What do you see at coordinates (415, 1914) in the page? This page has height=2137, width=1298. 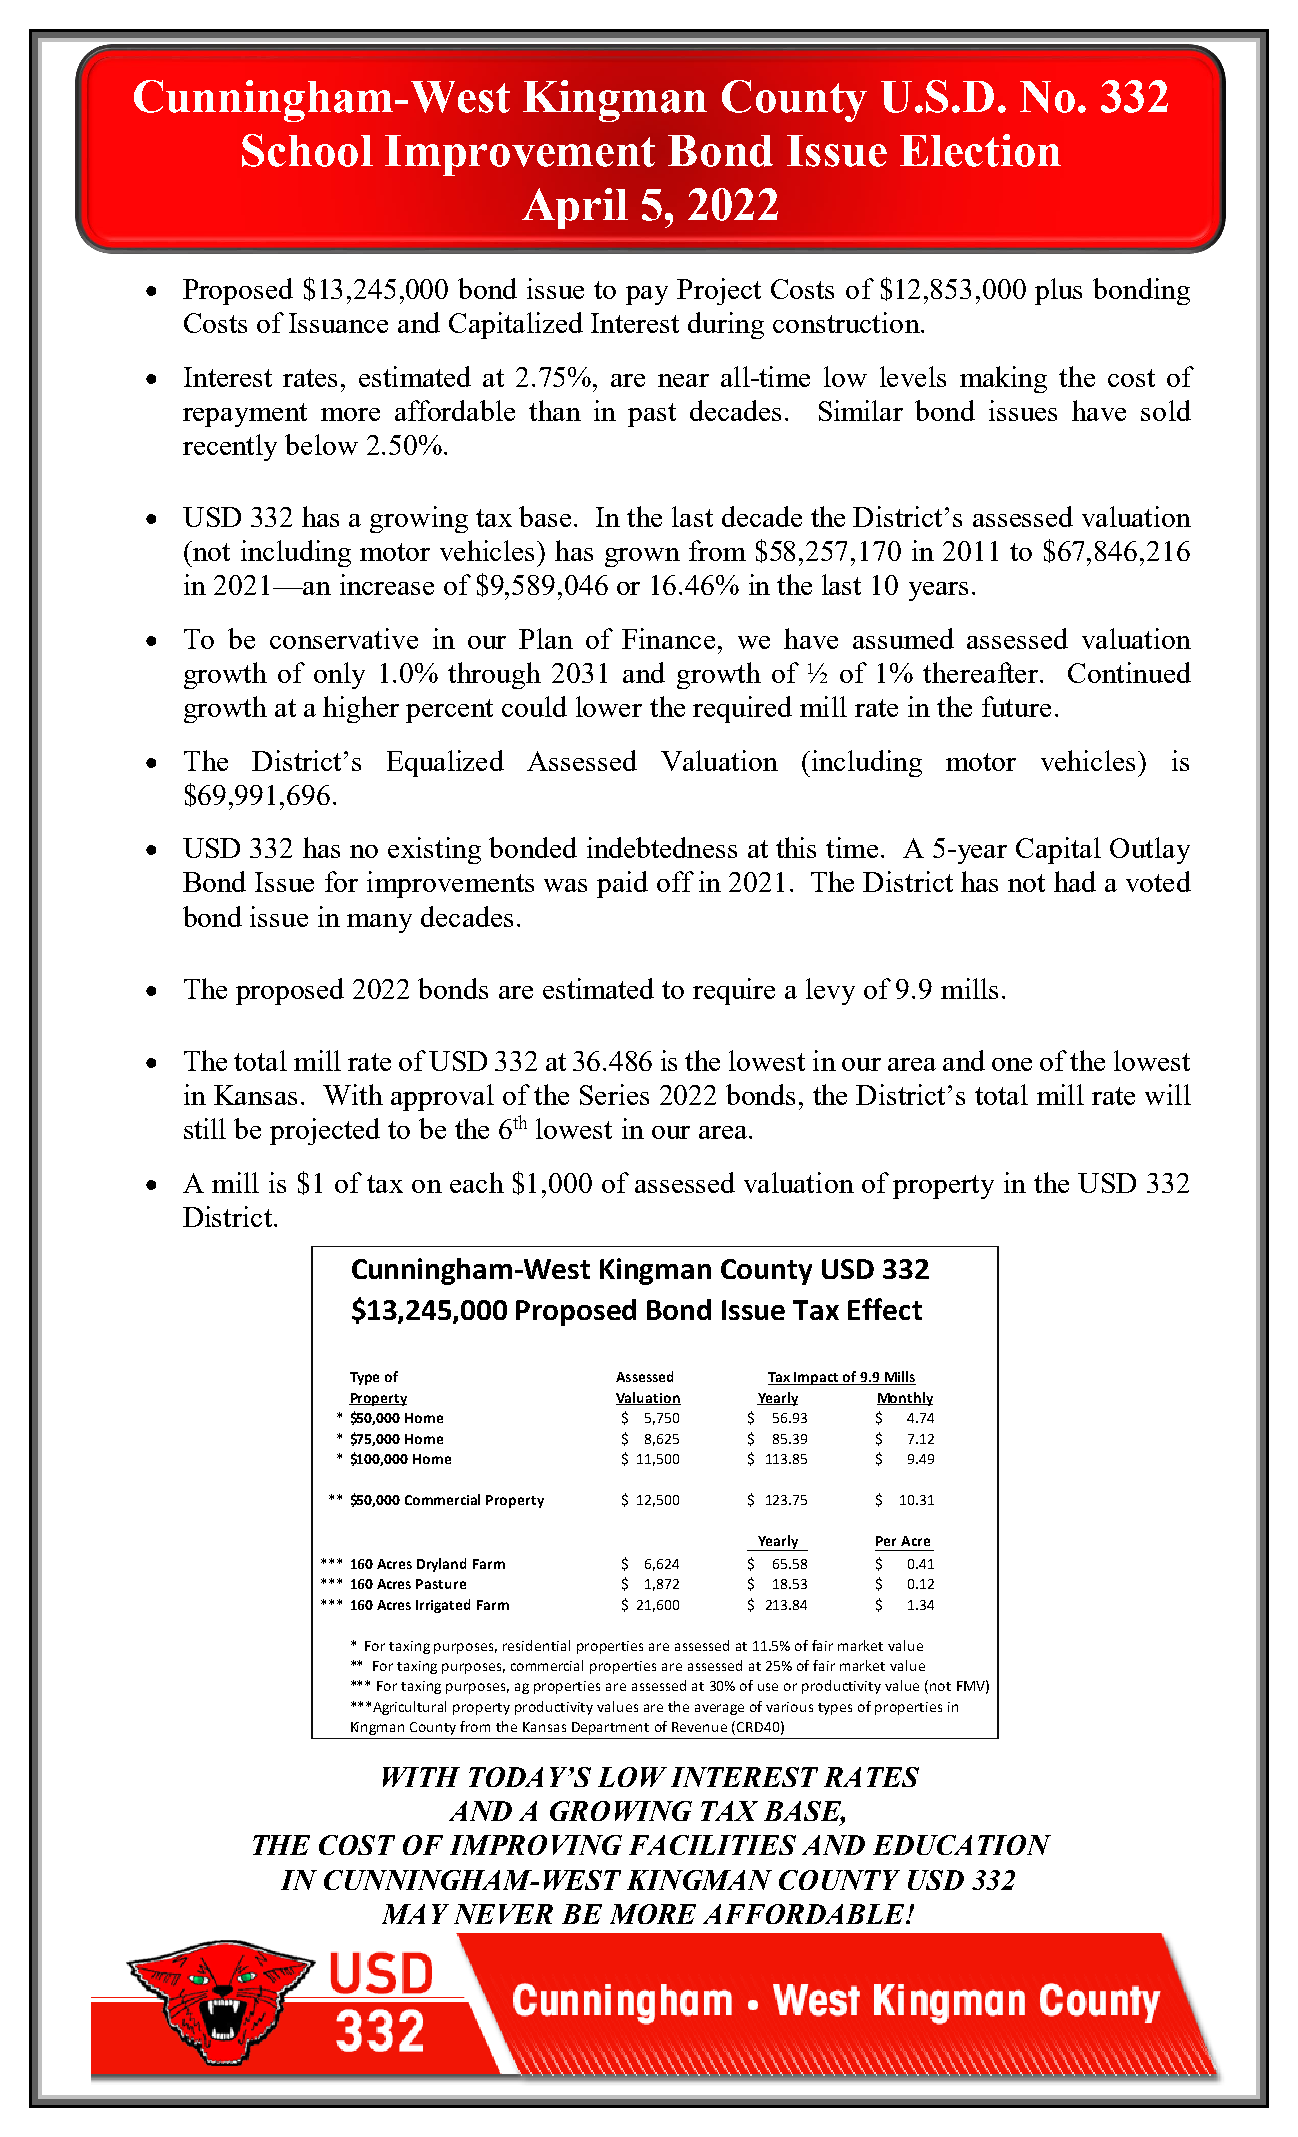 I see `MAY` at bounding box center [415, 1914].
